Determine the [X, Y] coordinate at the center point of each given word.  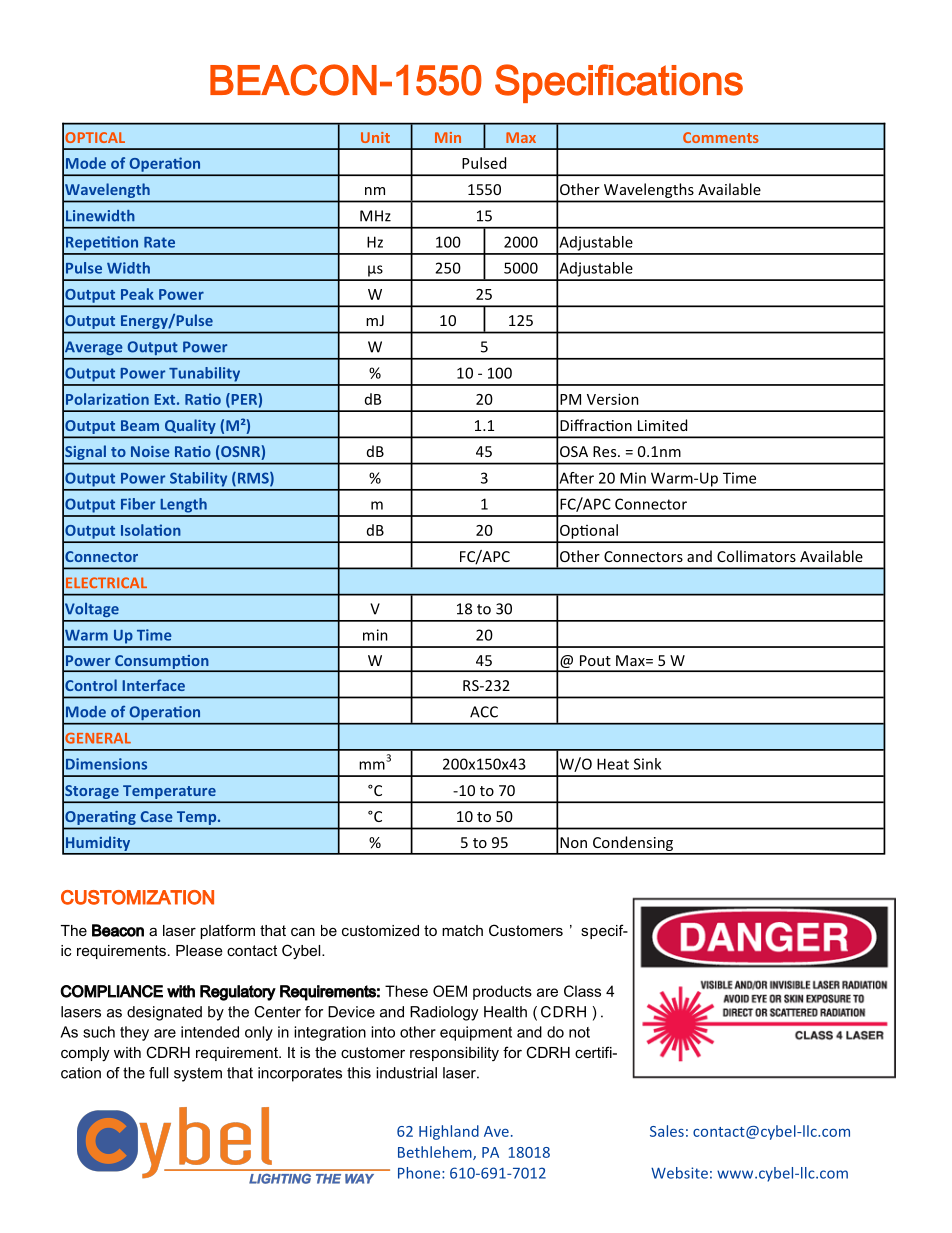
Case [157, 816]
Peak [137, 294]
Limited [662, 425]
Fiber [138, 504]
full [158, 1073]
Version [613, 399]
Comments [721, 137]
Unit [375, 137]
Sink [647, 764]
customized [380, 930]
